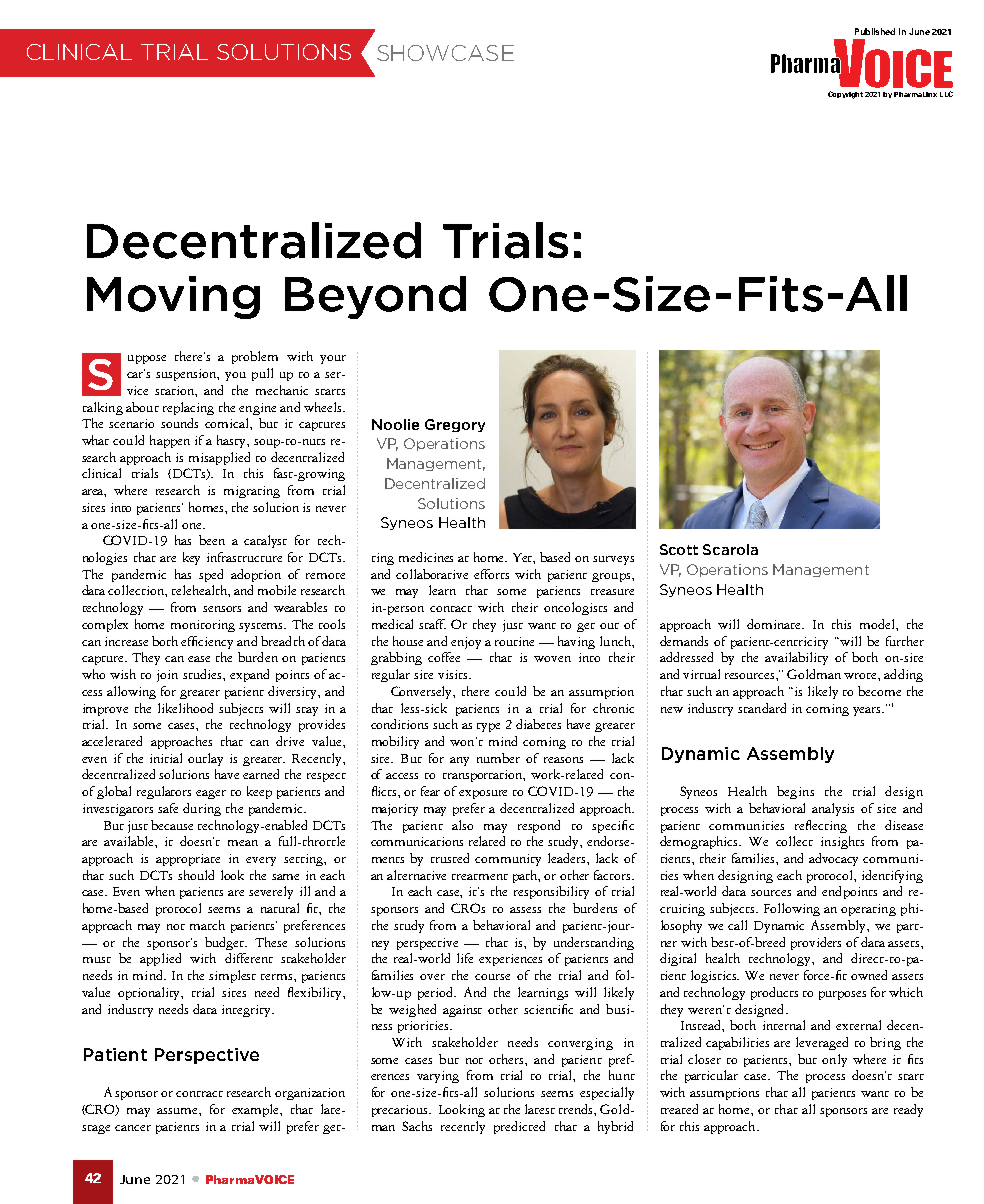 This screenshot has height=1204, width=984. What do you see at coordinates (875, 31) in the screenshot?
I see `Published` at bounding box center [875, 31].
